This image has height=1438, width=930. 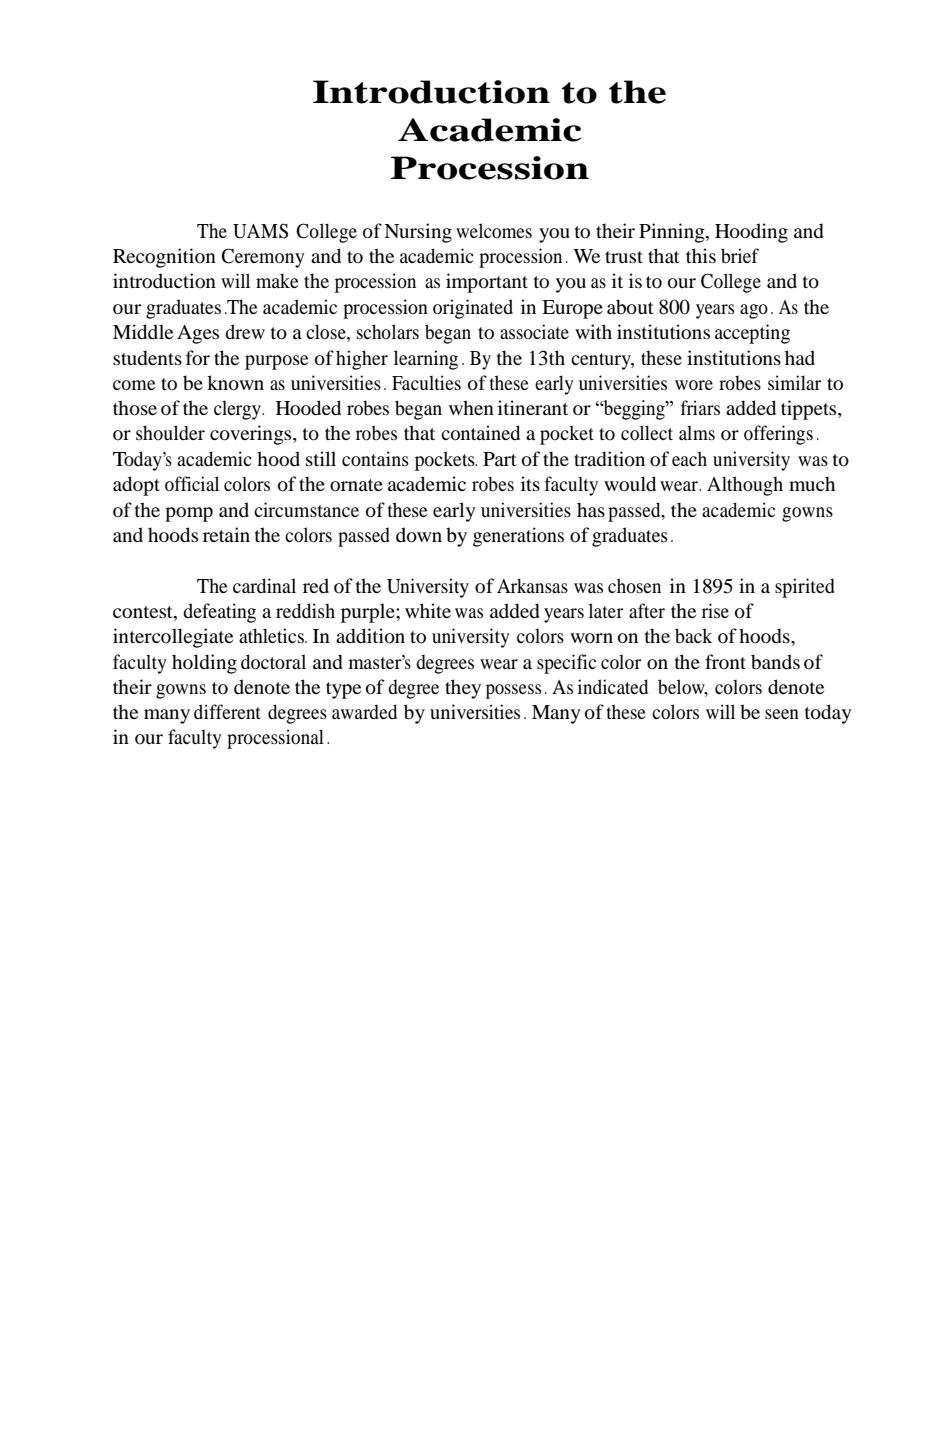 What do you see at coordinates (227, 712) in the image?
I see `different` at bounding box center [227, 712].
